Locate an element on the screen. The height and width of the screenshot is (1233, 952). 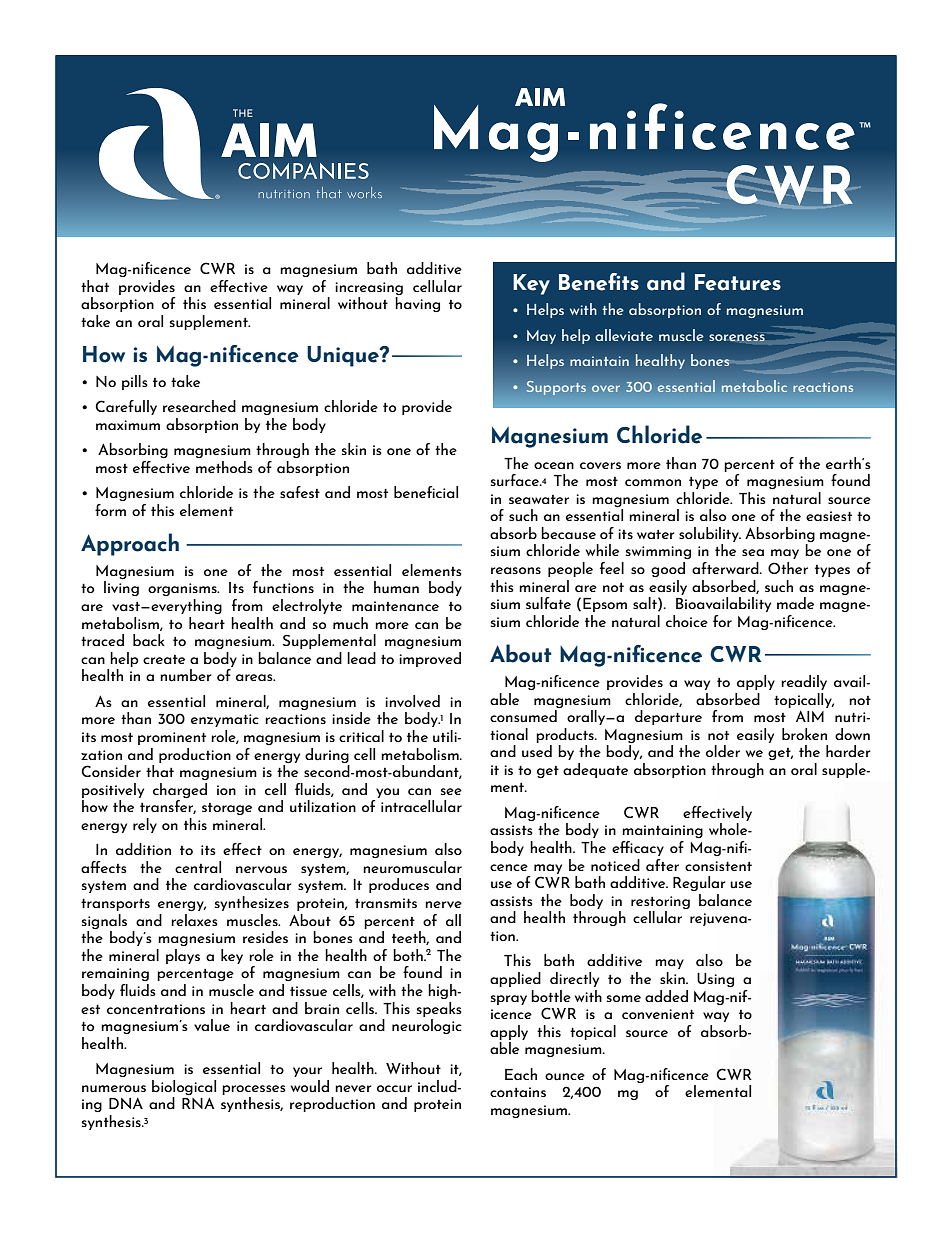
number is located at coordinates (186, 675).
